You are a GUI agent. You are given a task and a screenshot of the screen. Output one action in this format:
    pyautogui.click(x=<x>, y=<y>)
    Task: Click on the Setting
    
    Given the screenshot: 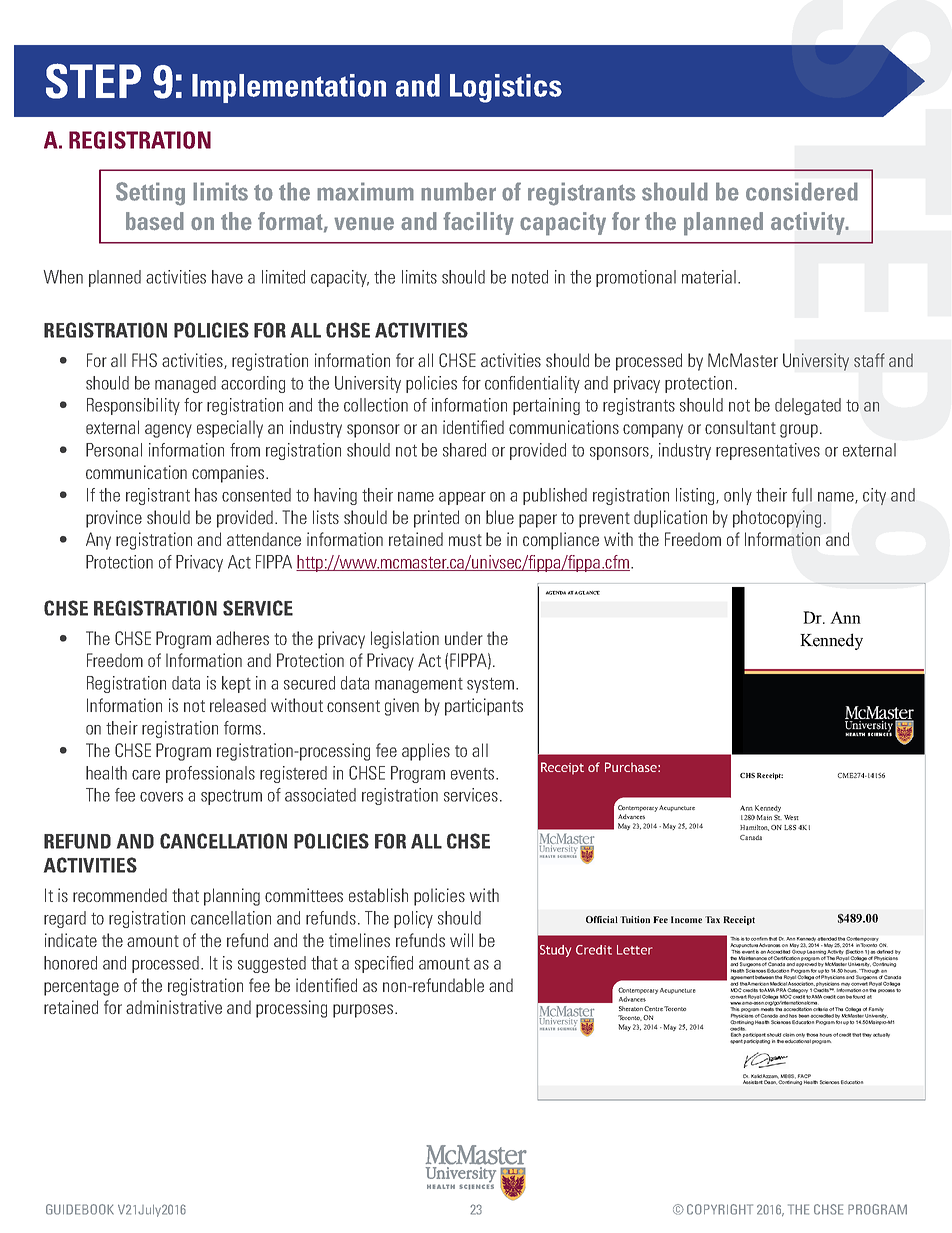 What is the action you would take?
    pyautogui.click(x=150, y=194)
